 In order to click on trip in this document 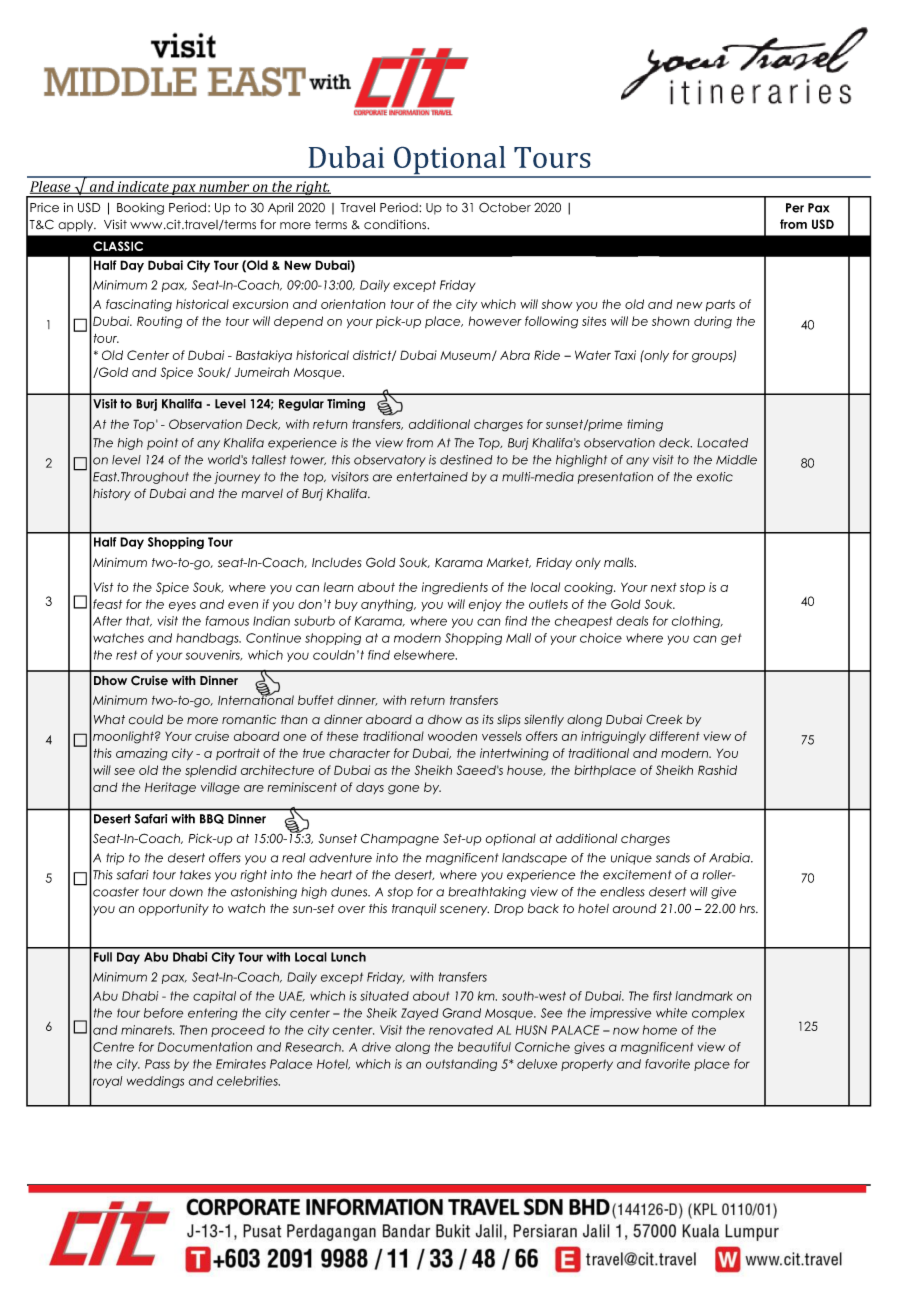, I will do `click(115, 859)`.
